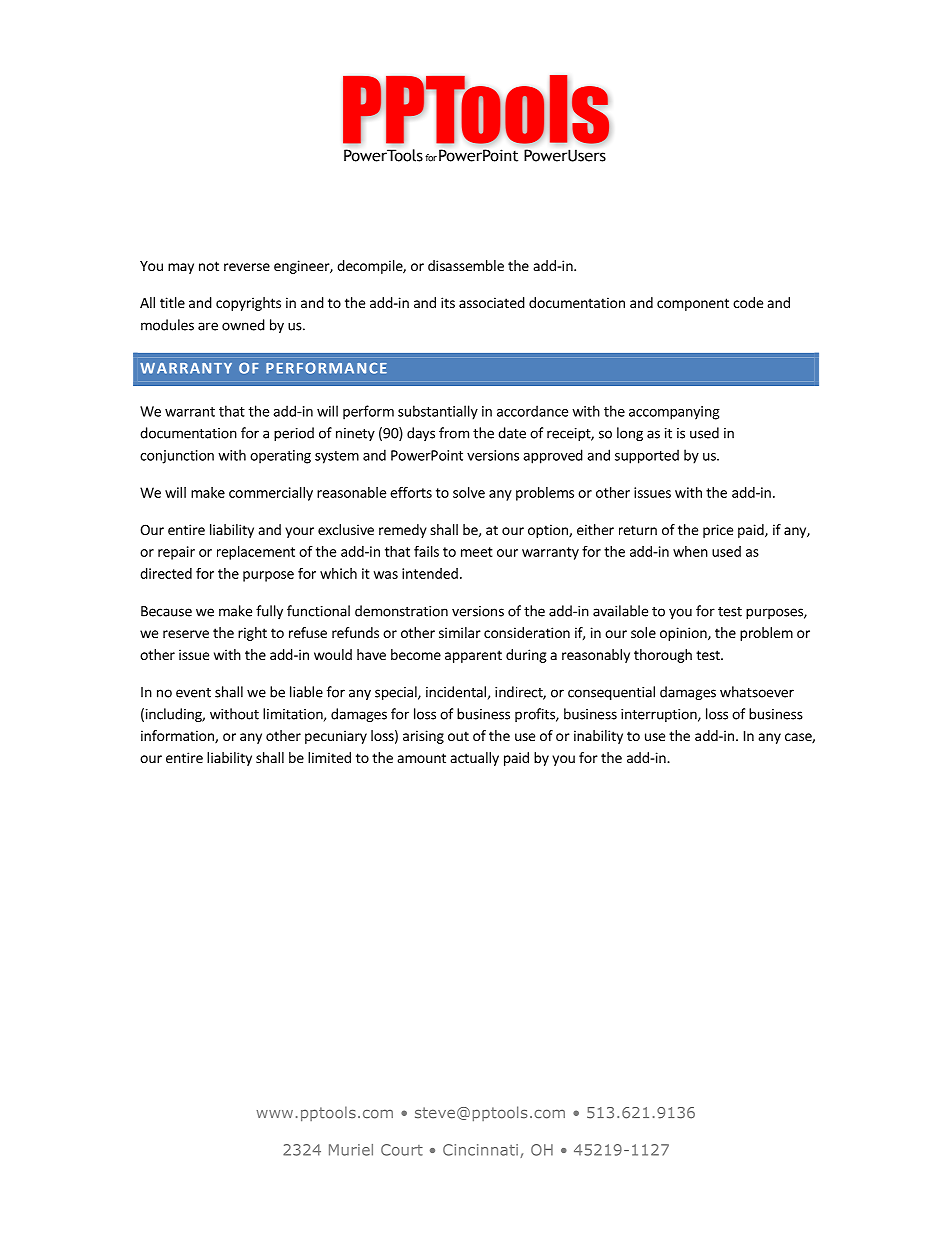 The image size is (952, 1233). I want to click on event, so click(193, 693).
